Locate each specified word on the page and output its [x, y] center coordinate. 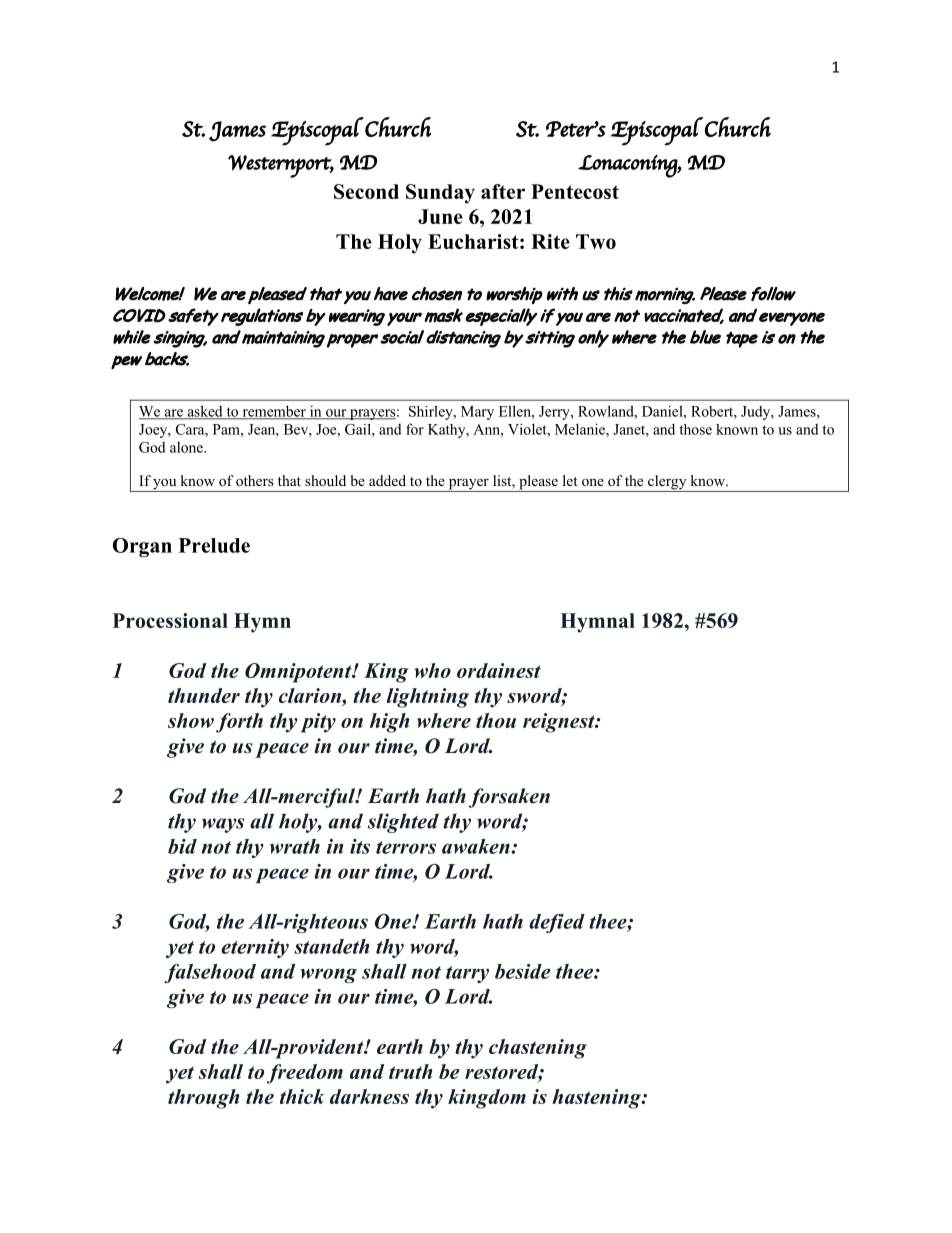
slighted [403, 823]
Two [596, 241]
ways [223, 825]
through [203, 1099]
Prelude [214, 545]
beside [523, 971]
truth [410, 1071]
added [387, 480]
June [440, 216]
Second [366, 191]
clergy [667, 483]
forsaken [509, 798]
